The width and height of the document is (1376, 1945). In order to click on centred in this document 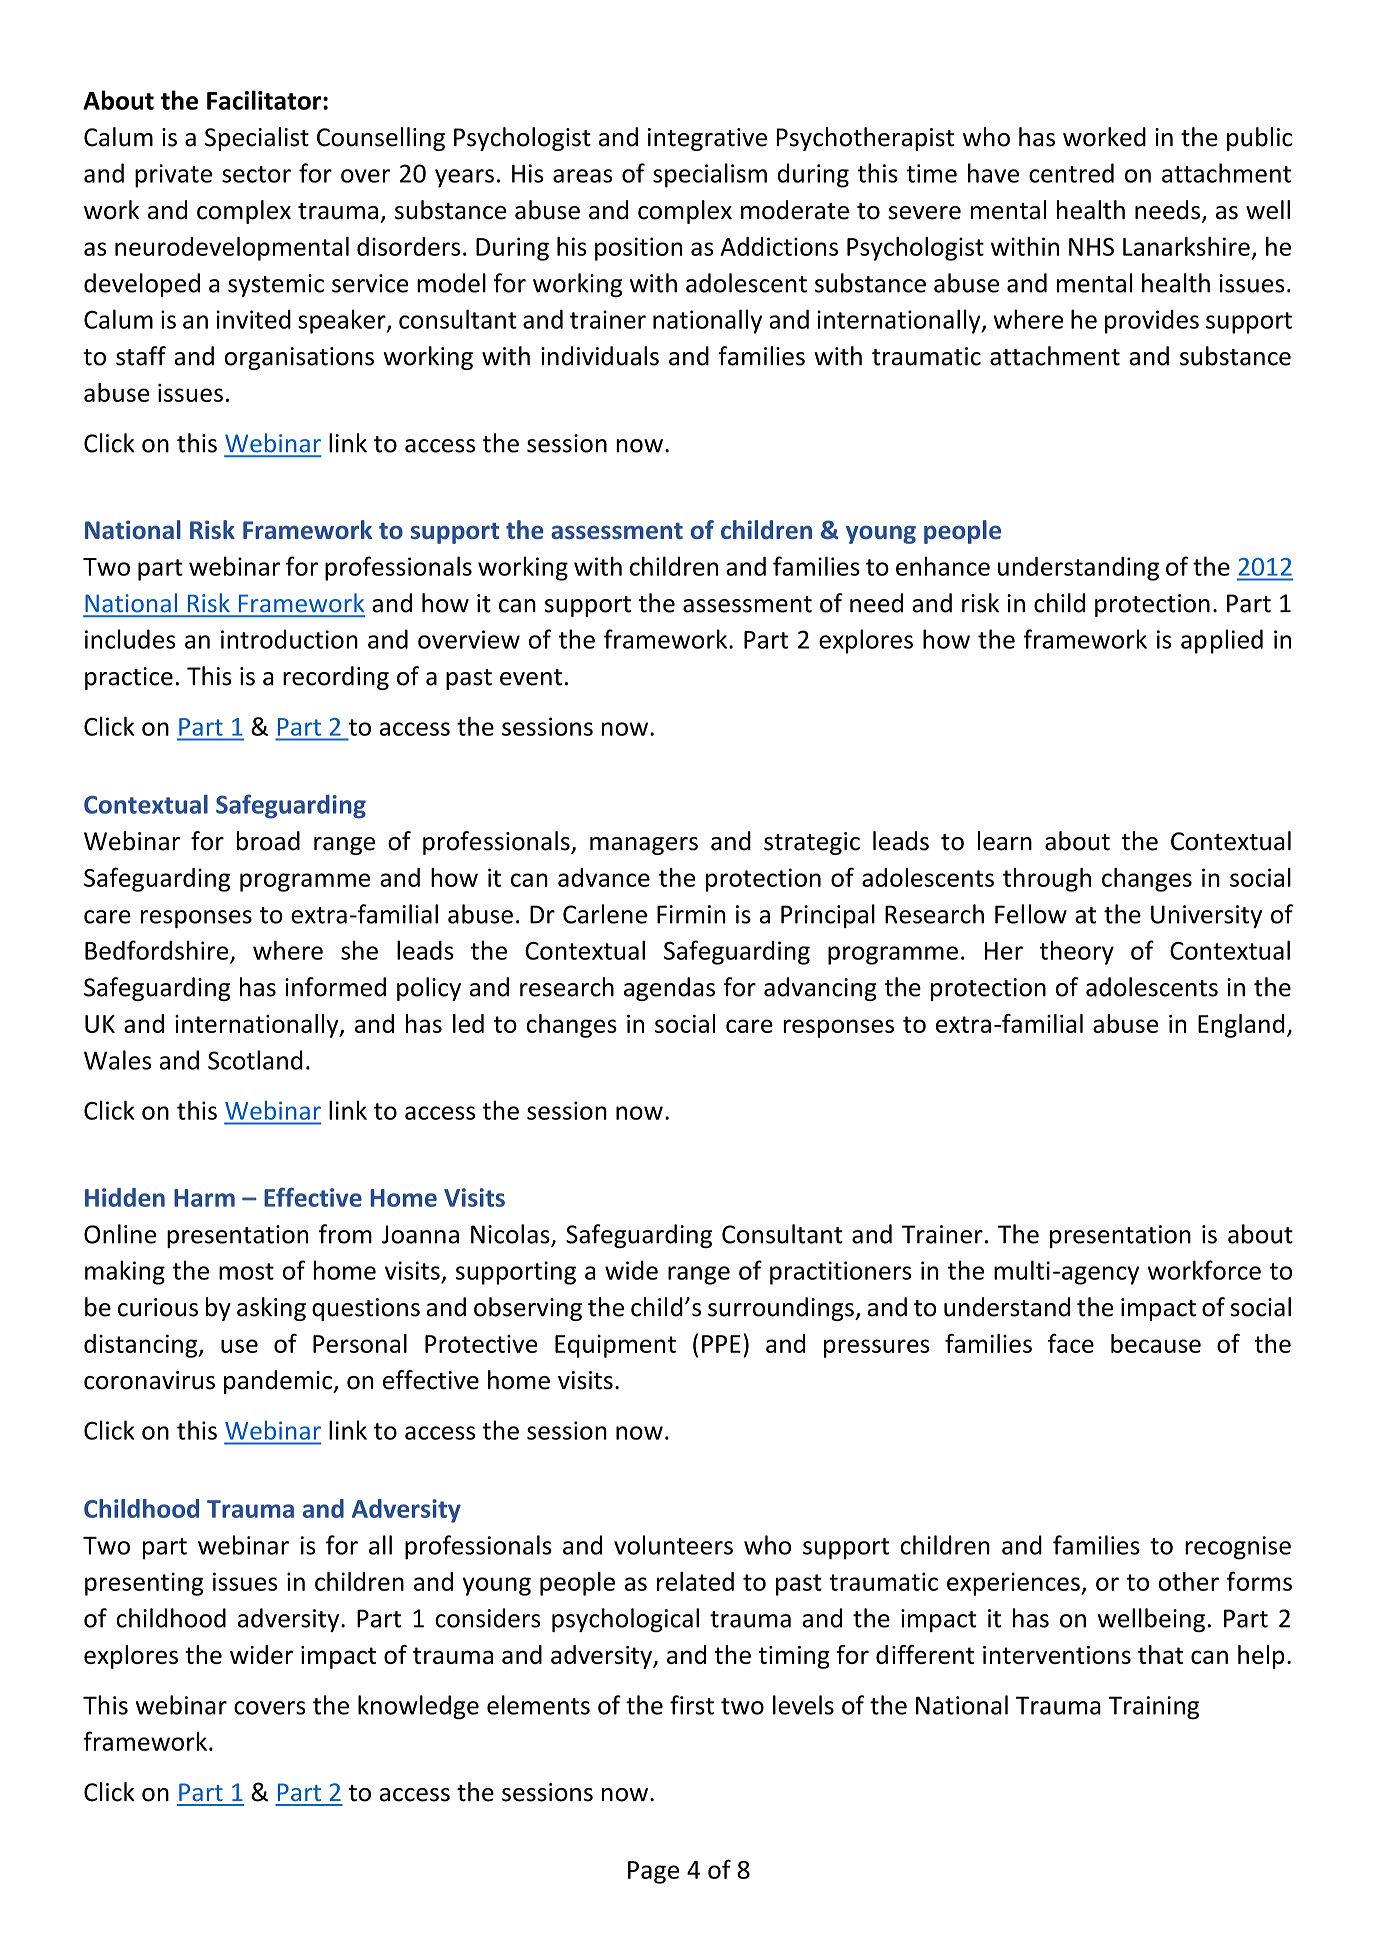, I will do `click(1071, 173)`.
